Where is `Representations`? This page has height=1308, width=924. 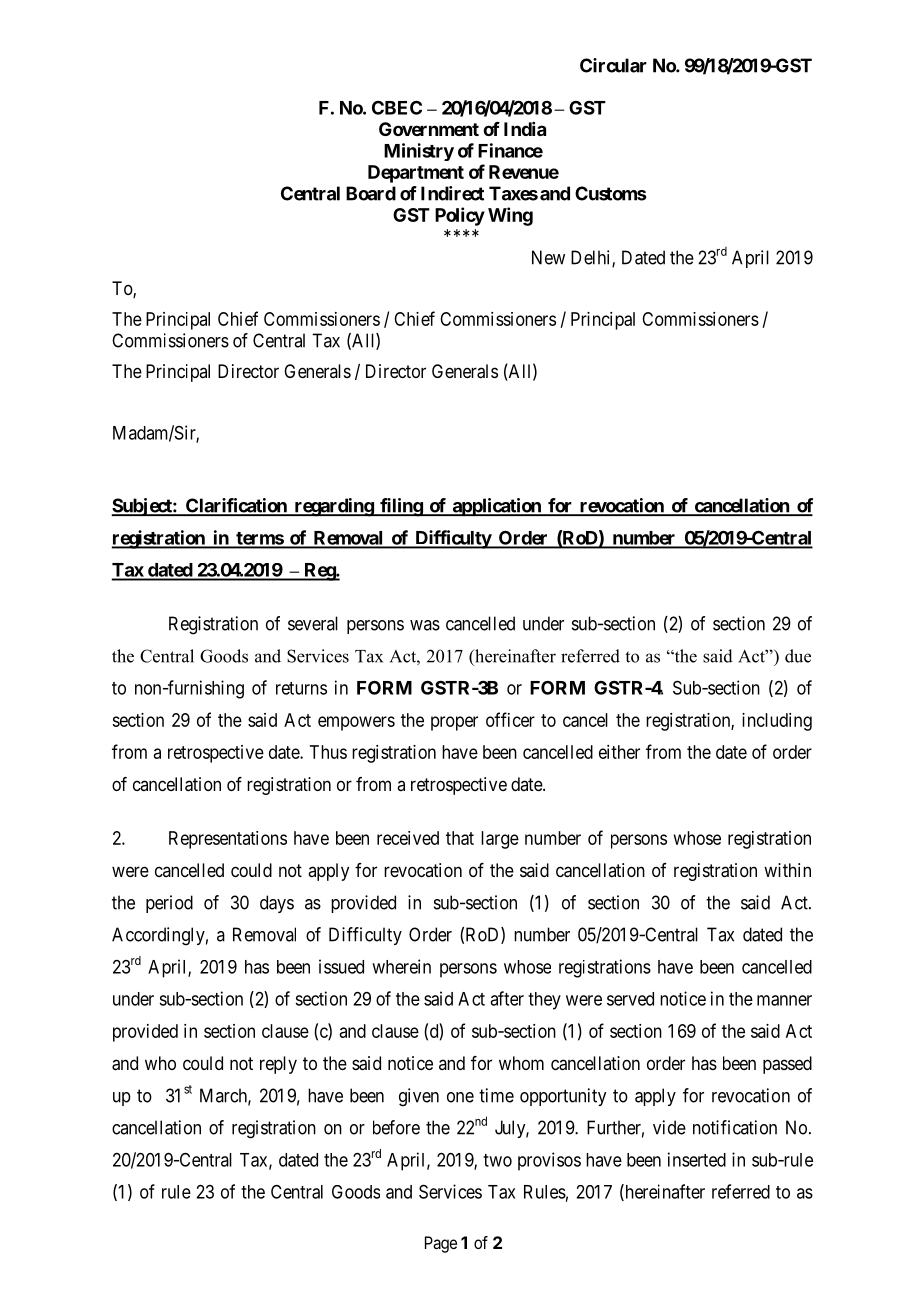
Representations is located at coordinates (228, 840).
